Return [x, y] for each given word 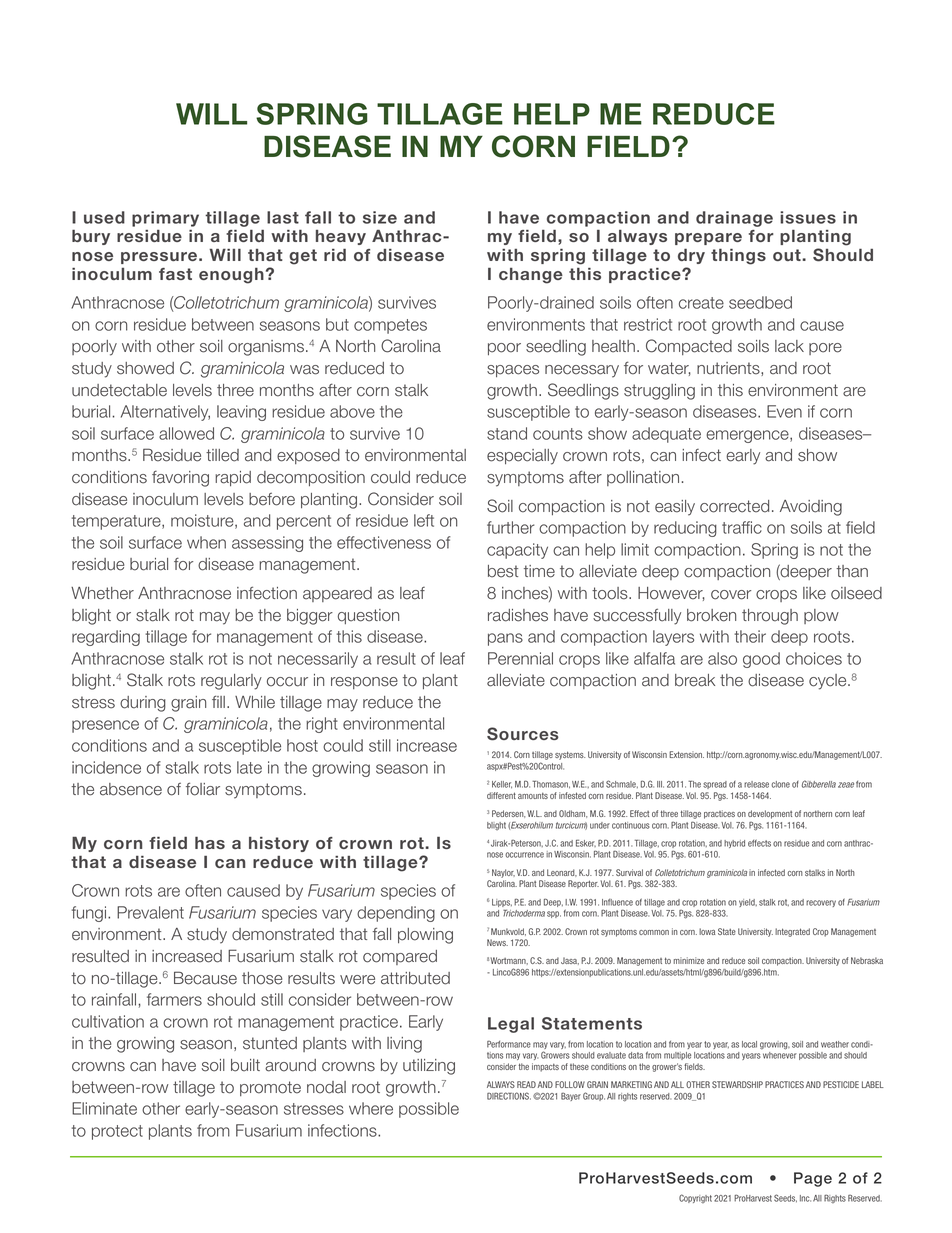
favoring [180, 478]
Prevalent [150, 912]
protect [117, 1132]
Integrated [792, 932]
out [788, 255]
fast [175, 274]
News [497, 942]
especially [522, 457]
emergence [748, 436]
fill [218, 701]
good [761, 660]
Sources [523, 734]
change [531, 276]
